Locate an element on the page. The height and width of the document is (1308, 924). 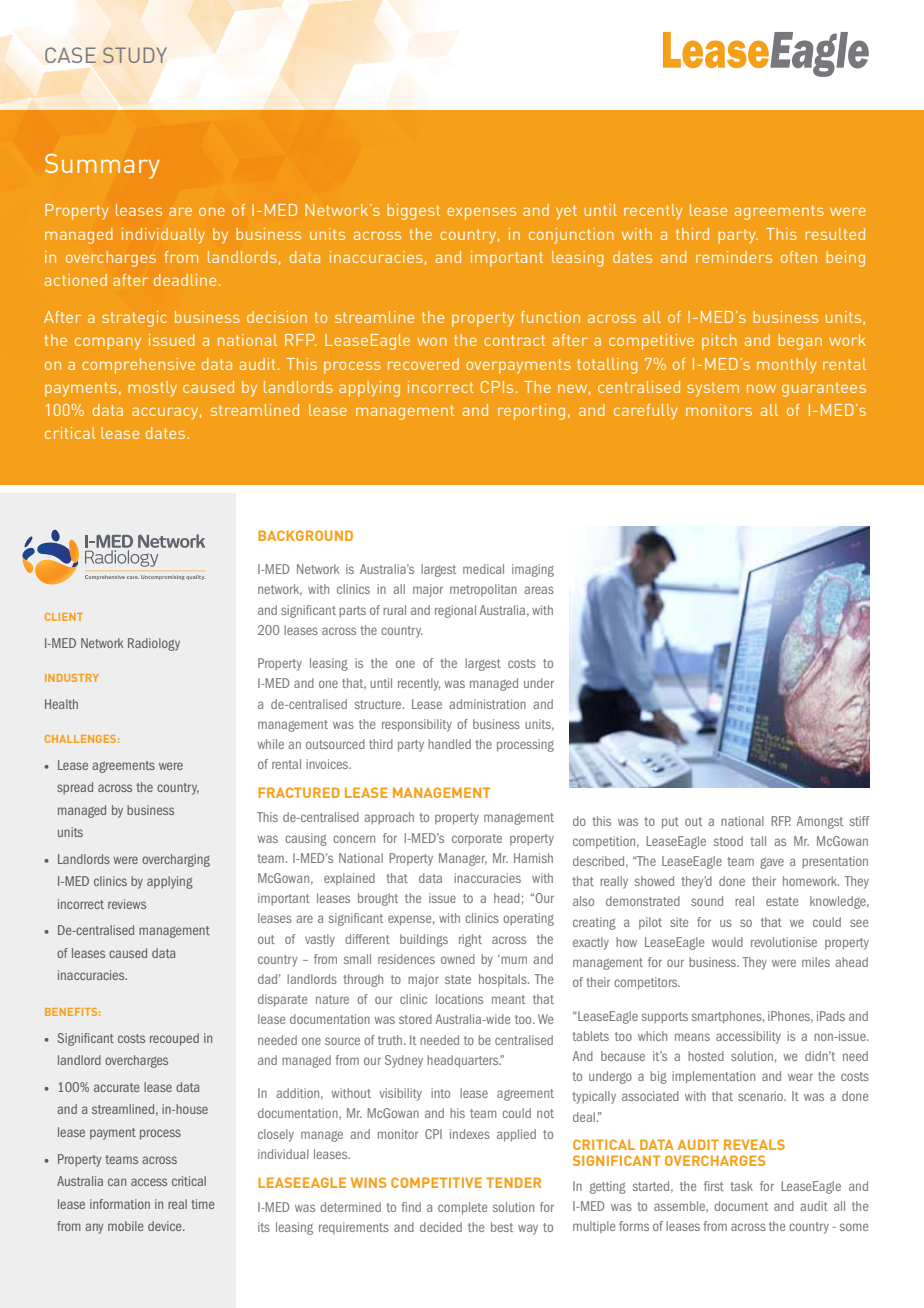
regional is located at coordinates (455, 611).
